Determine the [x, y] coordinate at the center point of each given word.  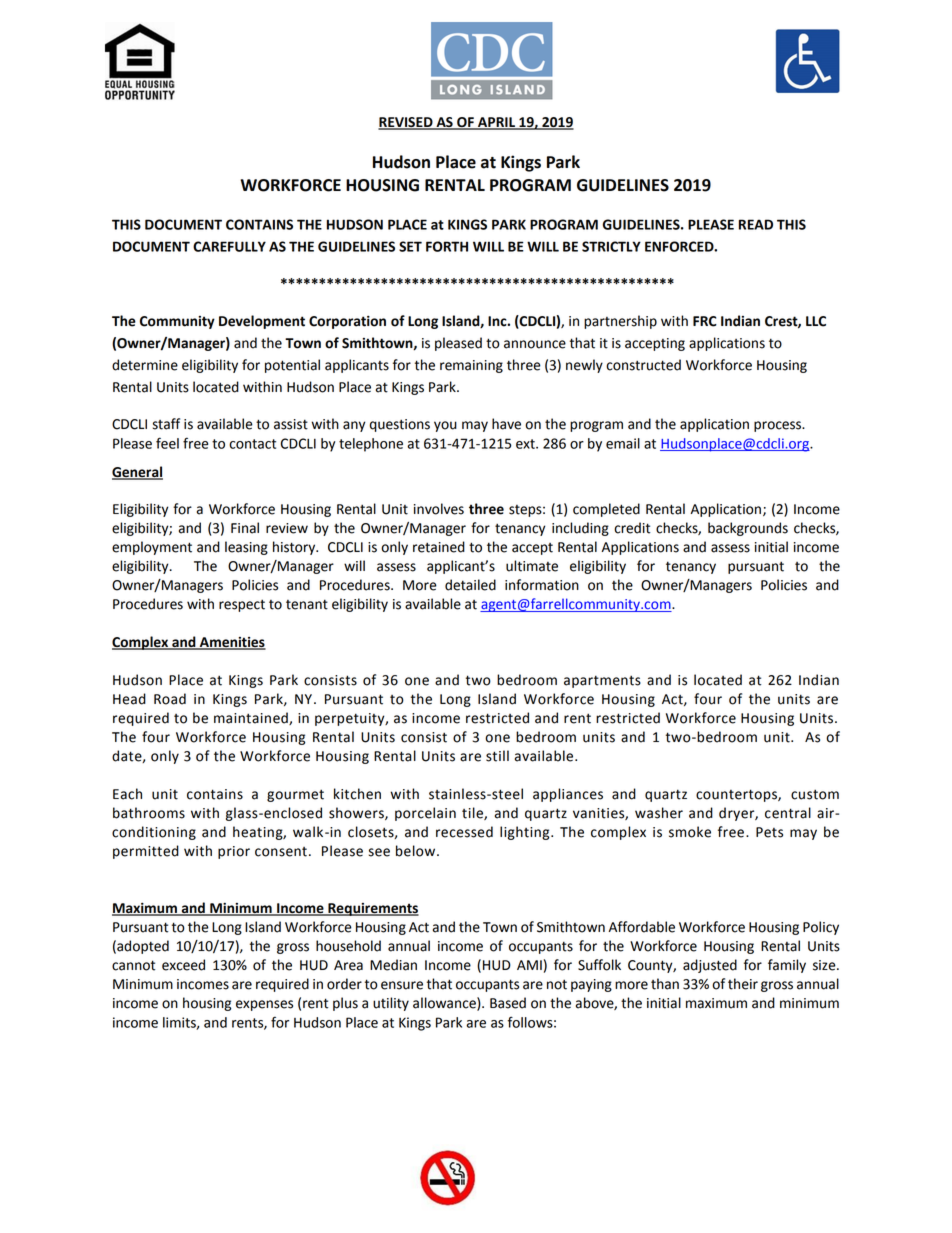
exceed [183, 965]
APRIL [496, 123]
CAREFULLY [229, 246]
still [497, 756]
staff [166, 424]
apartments [602, 681]
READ [756, 224]
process [779, 426]
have [506, 424]
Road [170, 699]
